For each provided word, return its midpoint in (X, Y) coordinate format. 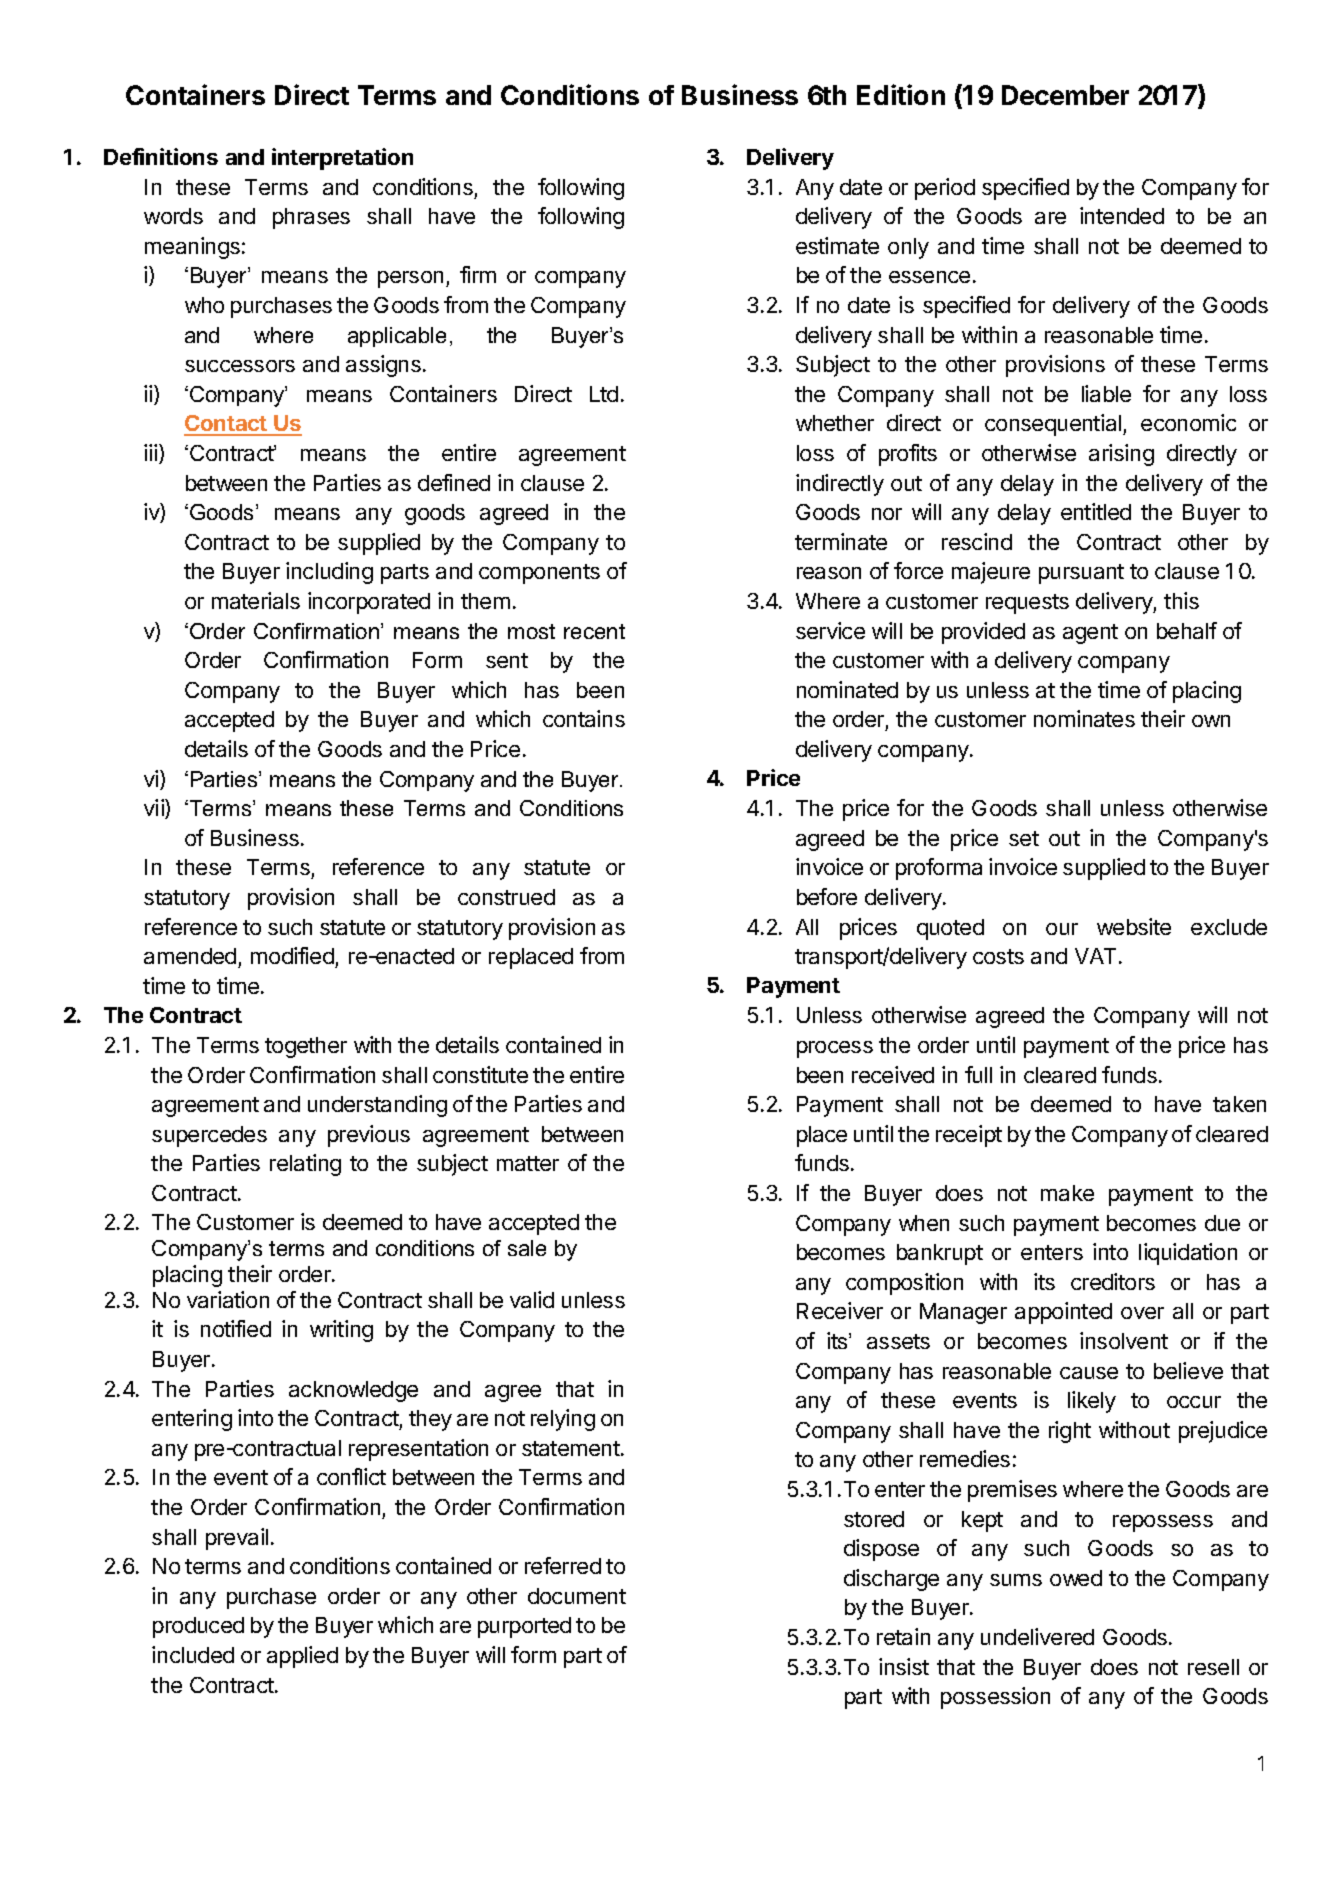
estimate (837, 245)
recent (594, 631)
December (1065, 95)
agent (1090, 634)
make (1067, 1193)
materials (256, 600)
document (577, 1596)
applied (302, 1657)
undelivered (1037, 1636)
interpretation (342, 159)
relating (305, 1165)
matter (528, 1163)
